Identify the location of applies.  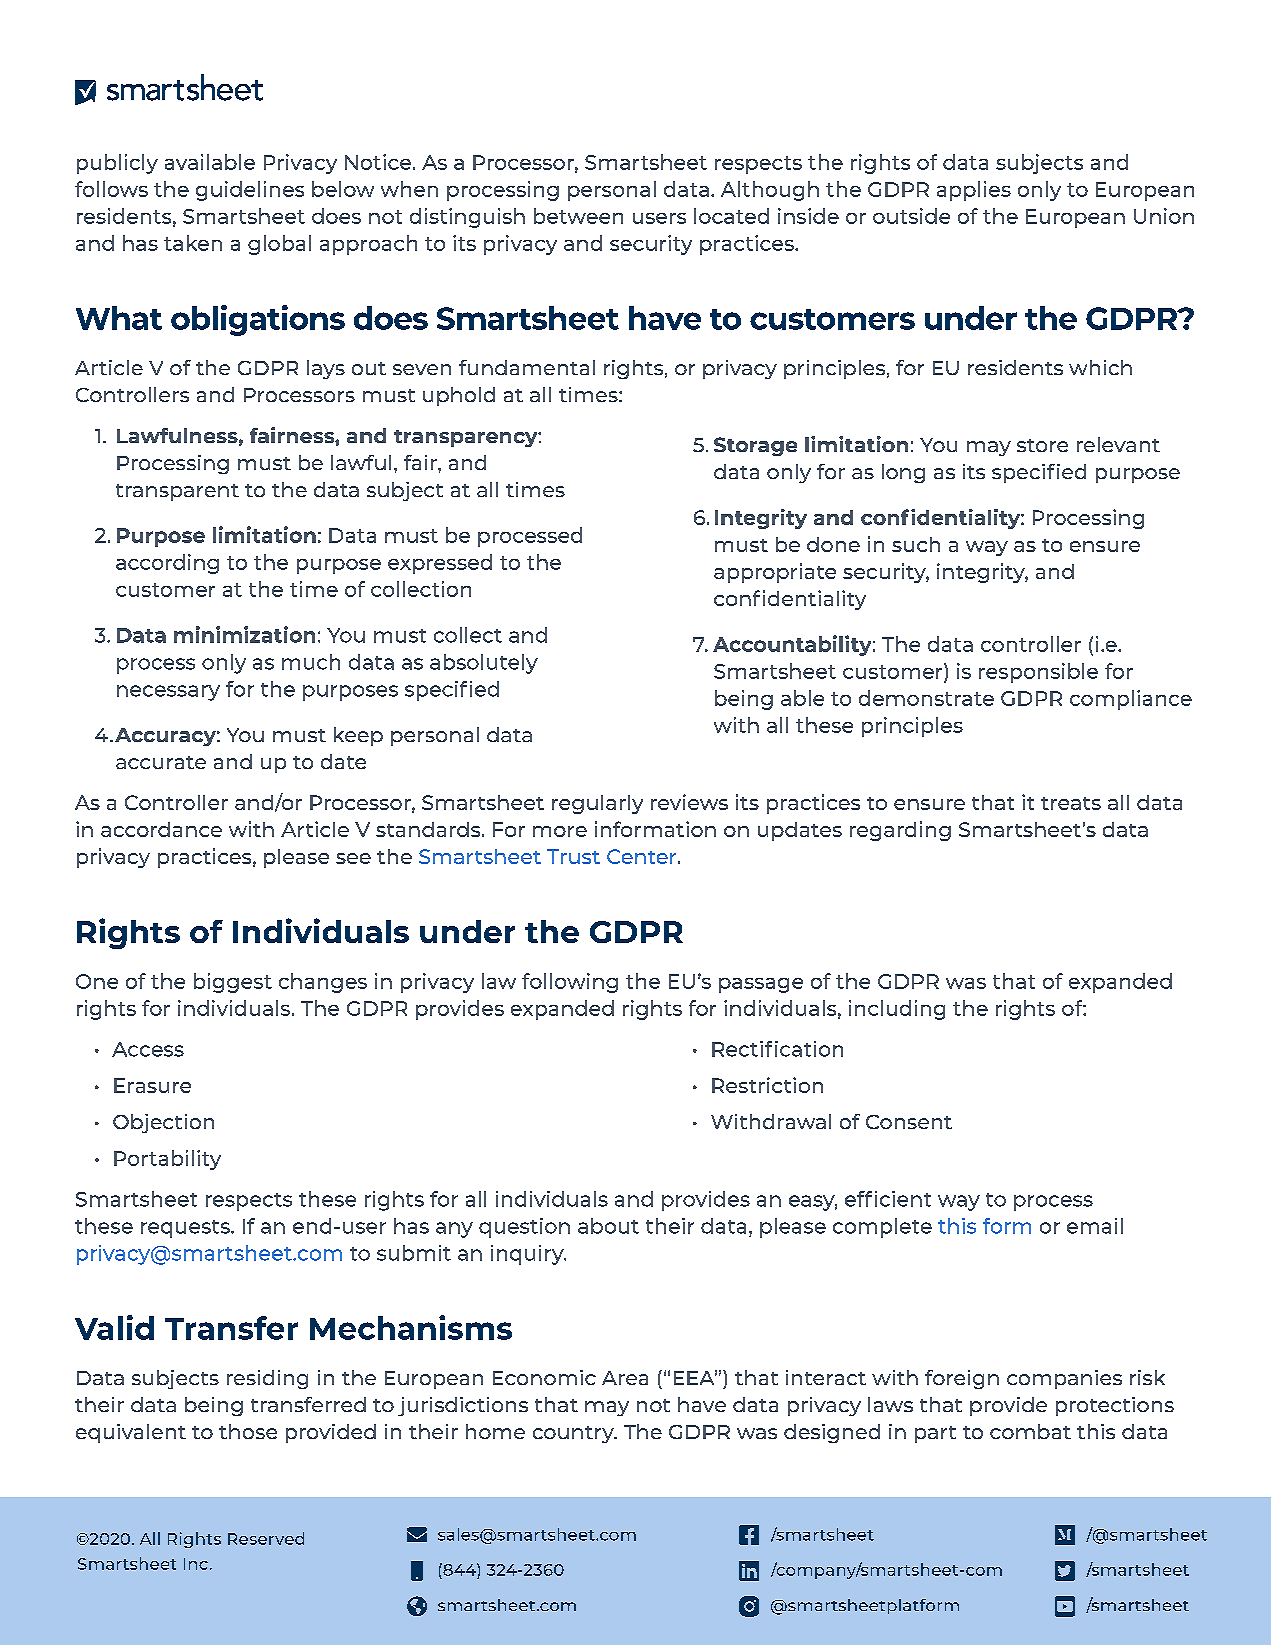
(974, 191).
